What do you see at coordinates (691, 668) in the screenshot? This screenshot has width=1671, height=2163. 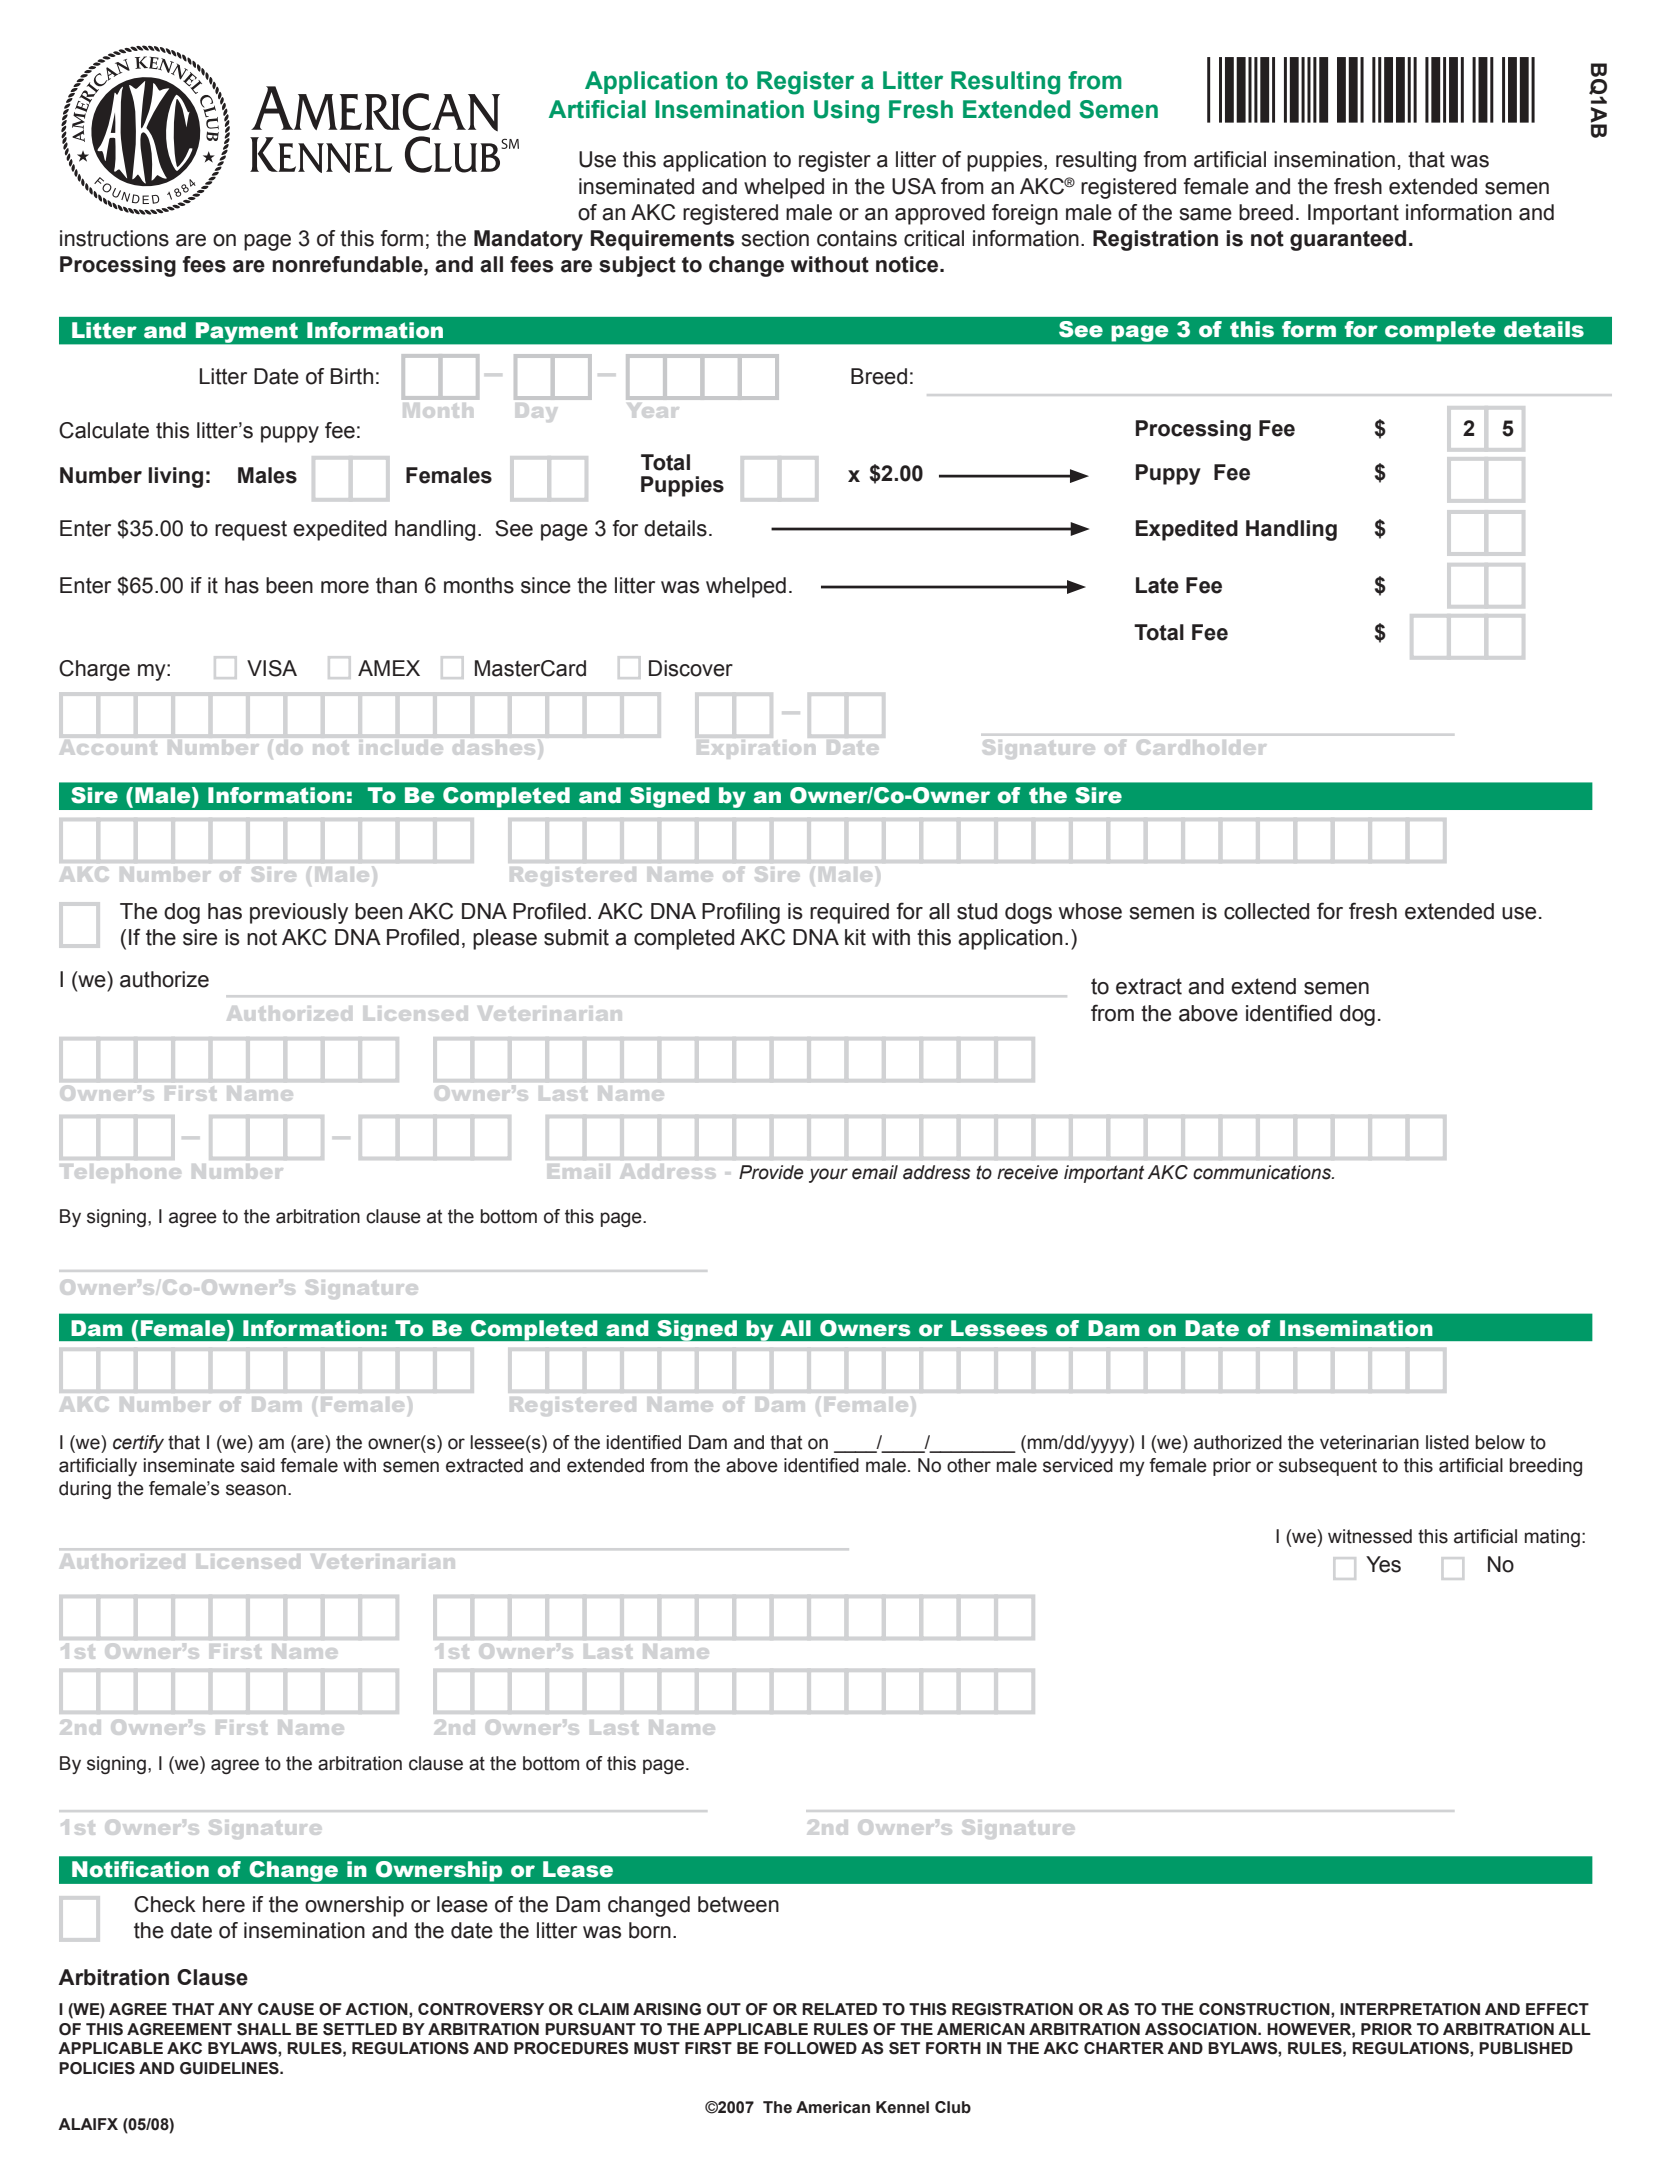 I see `Discover` at bounding box center [691, 668].
